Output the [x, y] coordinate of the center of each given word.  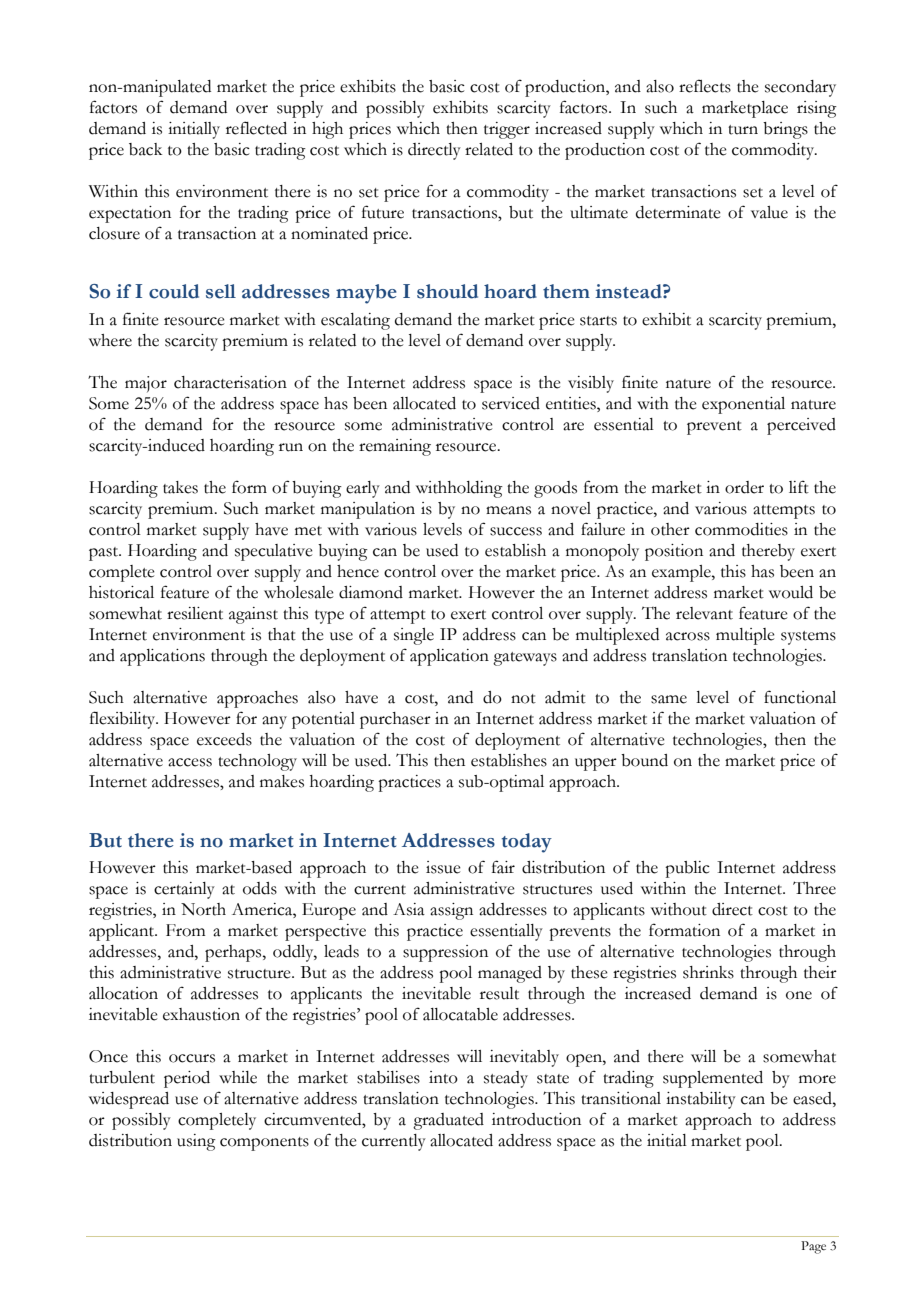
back [145, 149]
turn [743, 130]
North [203, 909]
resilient [195, 613]
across [688, 636]
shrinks [708, 972]
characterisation [230, 382]
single [414, 636]
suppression [445, 953]
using [196, 1142]
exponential [743, 405]
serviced [511, 403]
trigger [507, 130]
